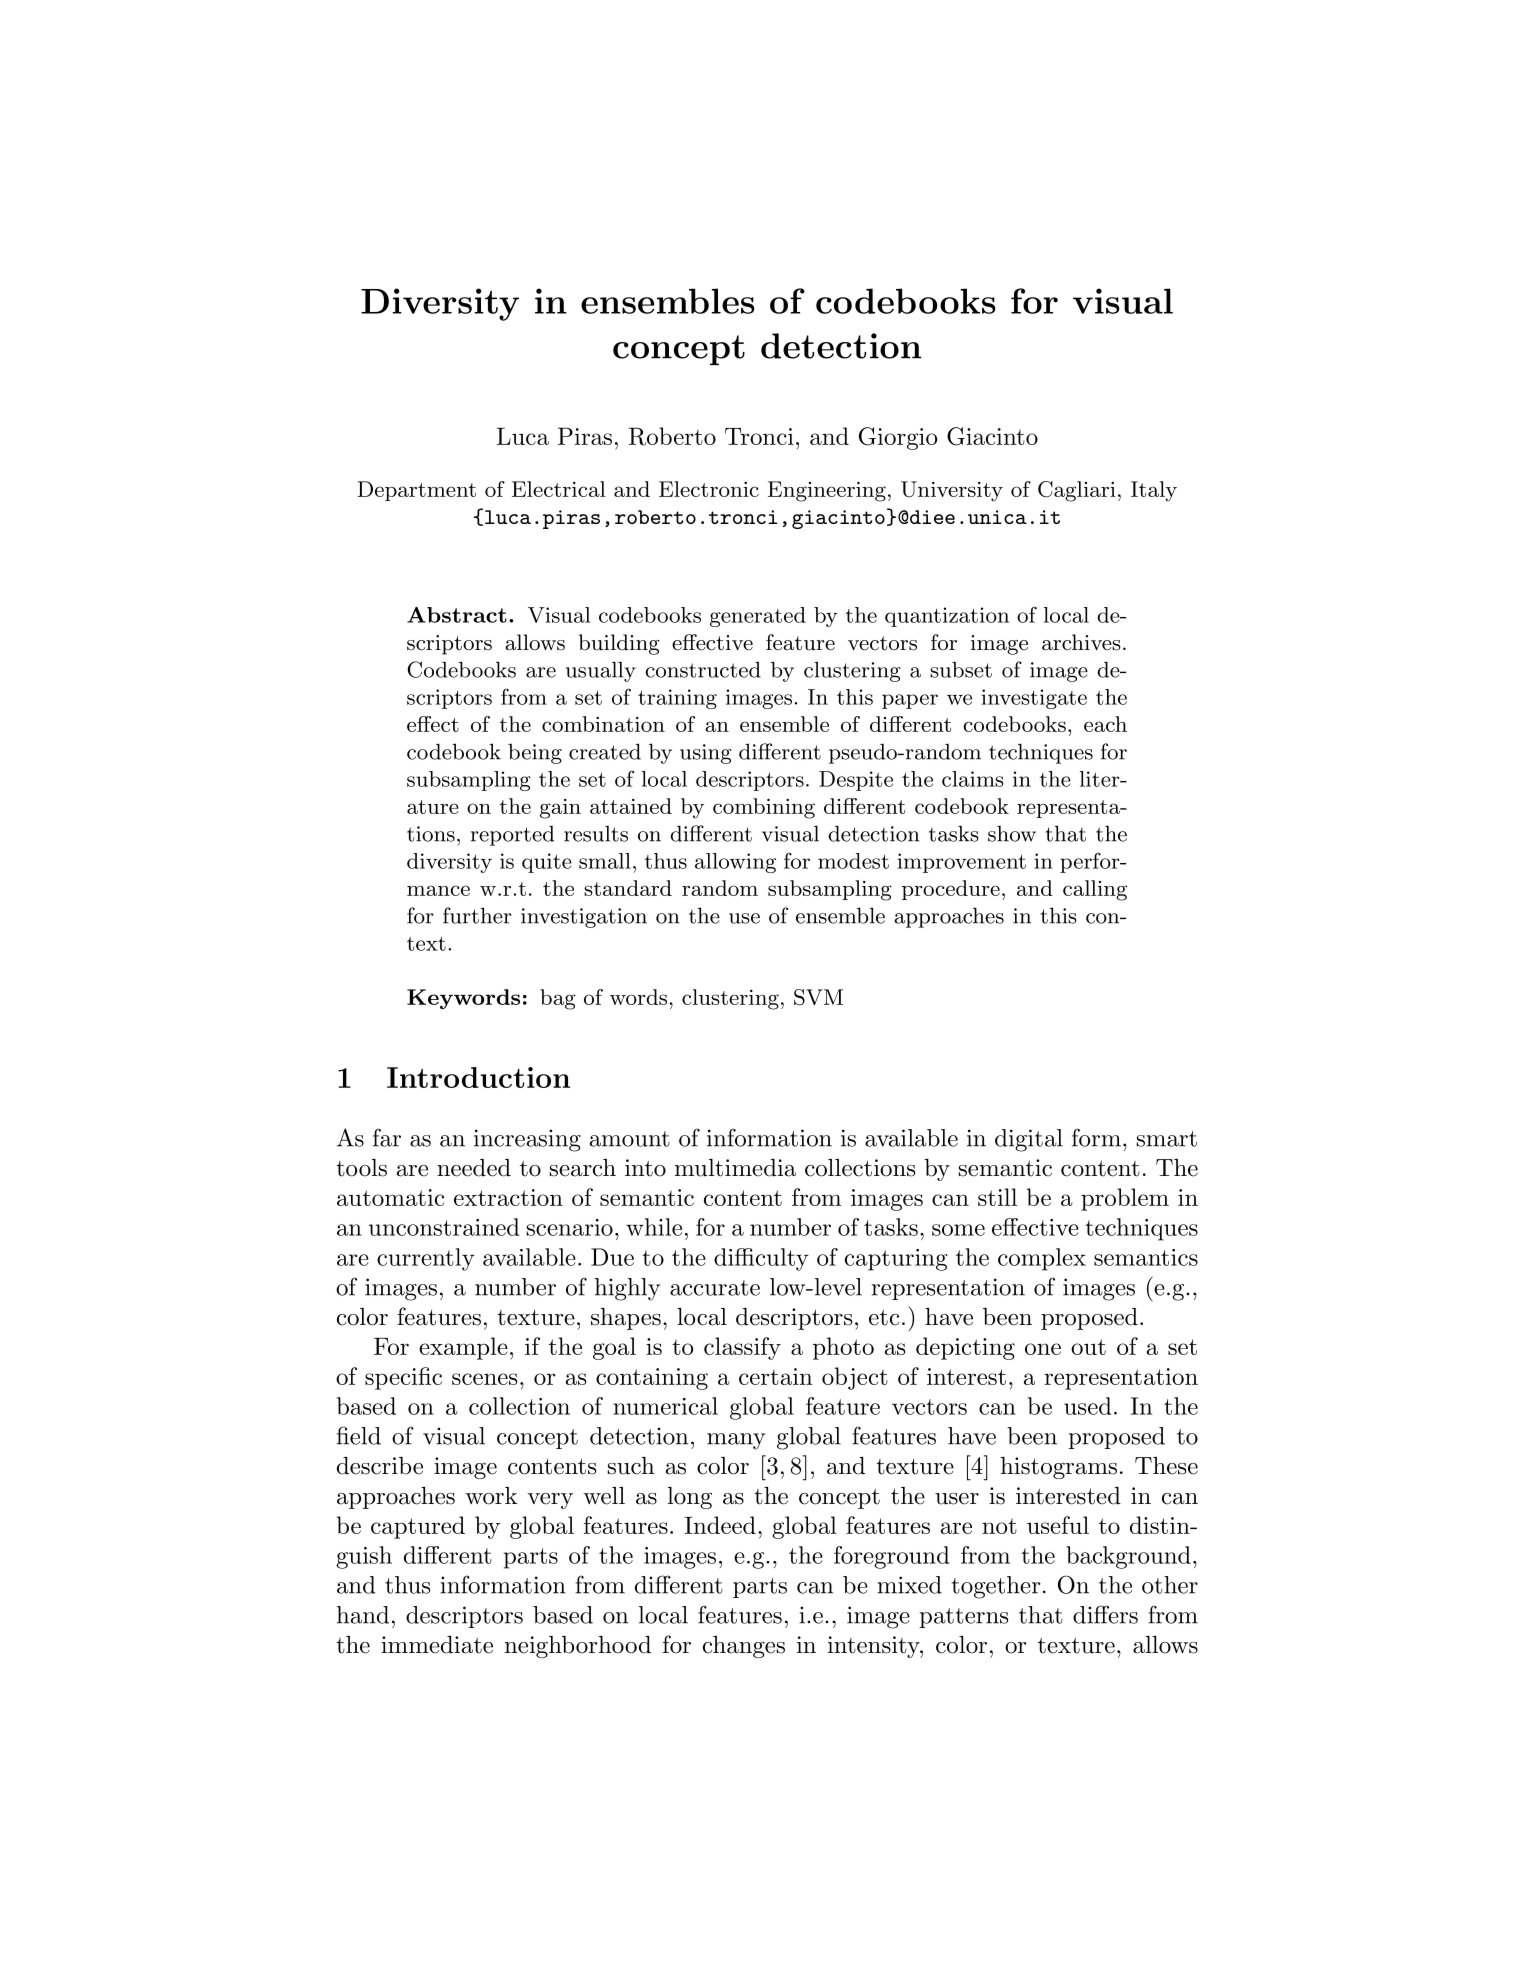 Image resolution: width=1526 pixels, height=1975 pixels. Describe the element at coordinates (1154, 491) in the screenshot. I see `Italy` at that location.
